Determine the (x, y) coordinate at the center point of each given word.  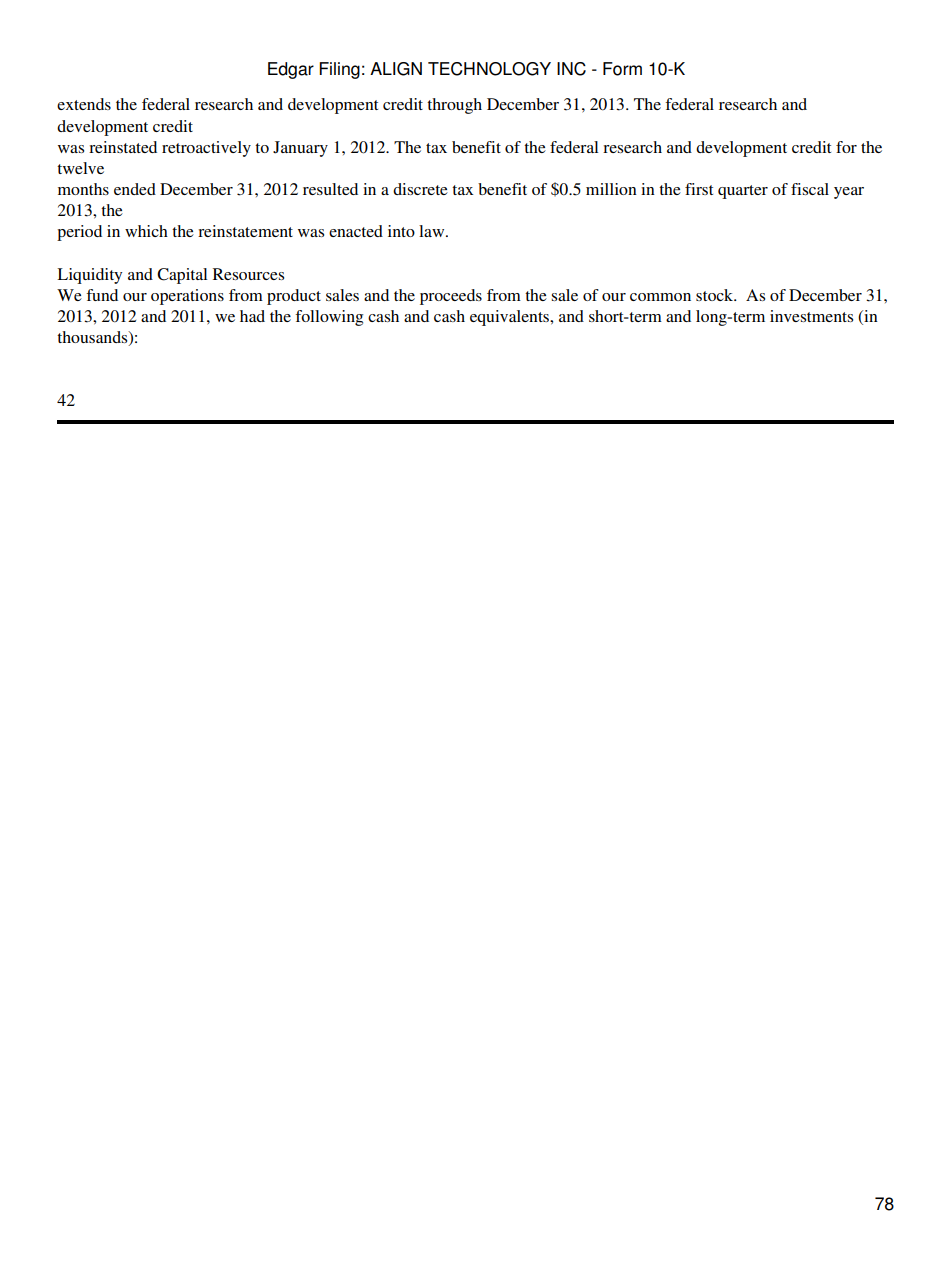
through (454, 106)
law (433, 231)
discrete (420, 189)
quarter (743, 192)
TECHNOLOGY (489, 69)
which (146, 231)
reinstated (123, 147)
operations (187, 297)
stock (716, 295)
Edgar (291, 70)
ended (135, 189)
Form (622, 69)
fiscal (810, 189)
